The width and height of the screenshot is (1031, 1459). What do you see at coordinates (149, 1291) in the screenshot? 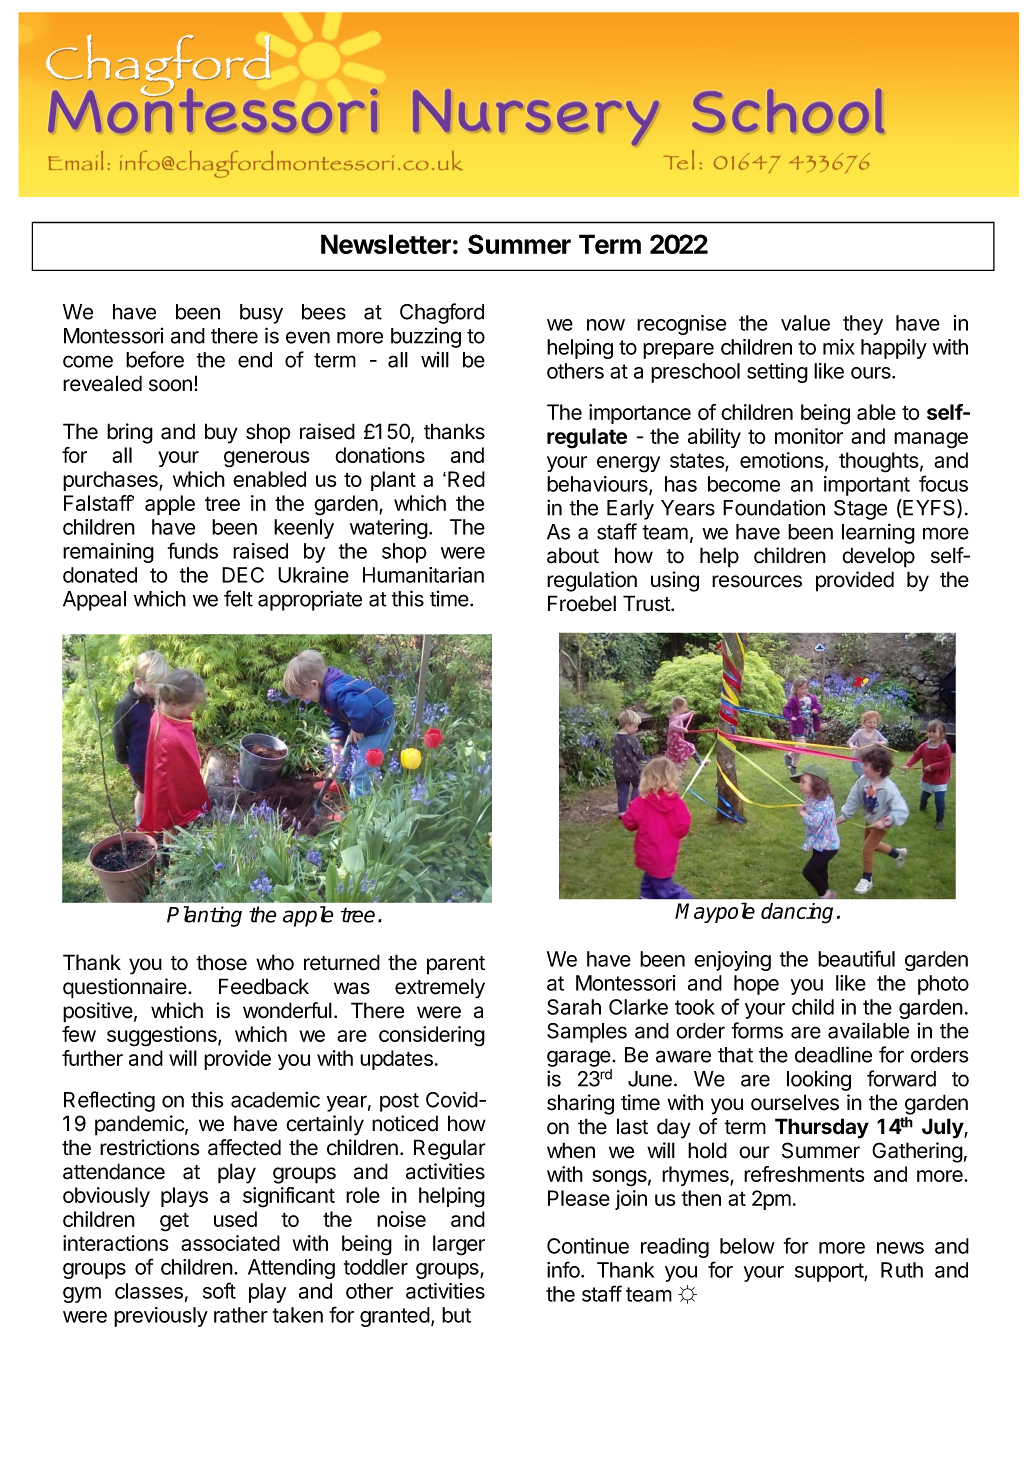
I see `classes` at bounding box center [149, 1291].
